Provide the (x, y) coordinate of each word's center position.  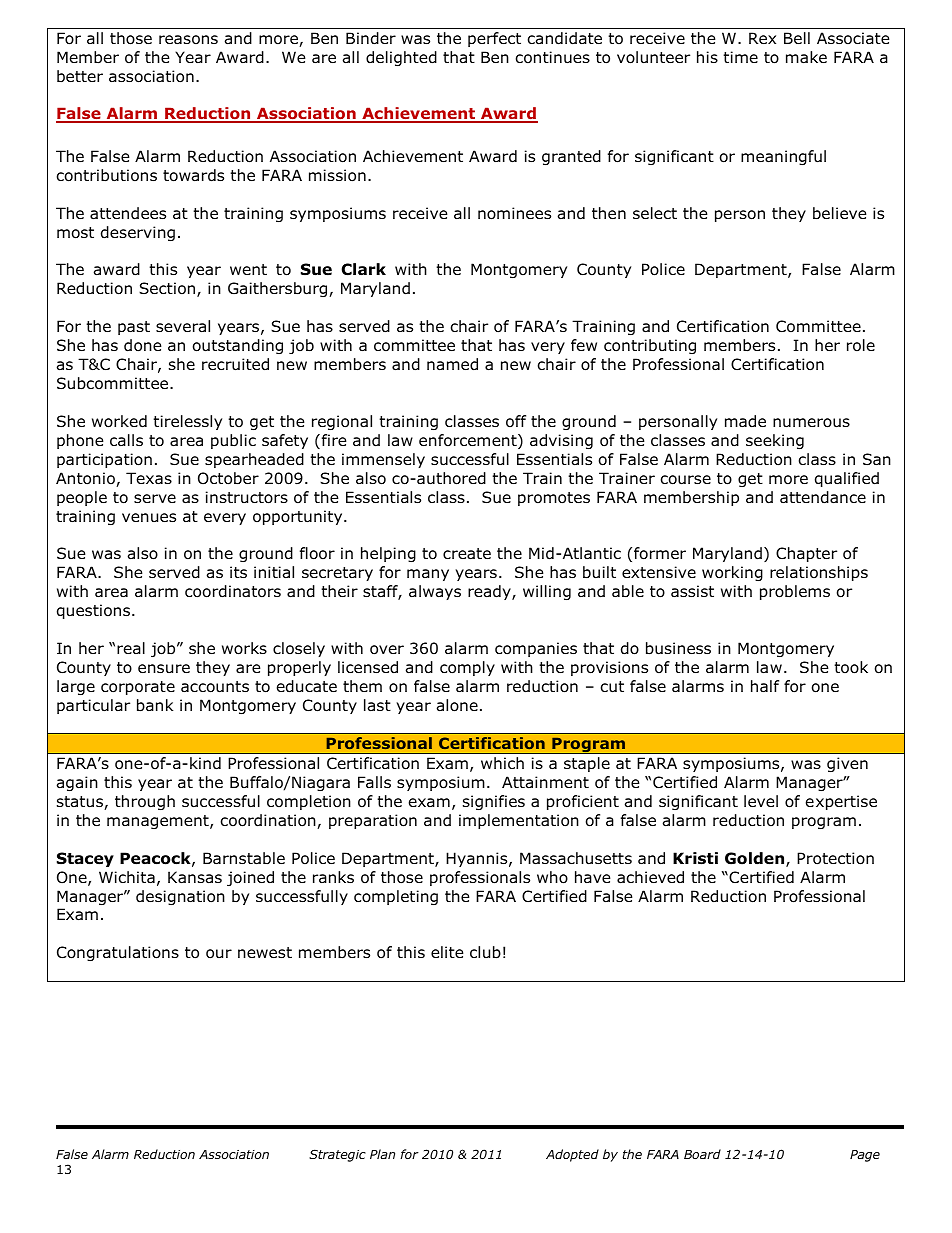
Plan (382, 1154)
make (806, 57)
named (452, 364)
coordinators (233, 591)
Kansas (195, 877)
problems (795, 592)
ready (490, 592)
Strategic (337, 1155)
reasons (188, 40)
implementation (519, 821)
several (183, 326)
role (861, 345)
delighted (401, 58)
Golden (756, 859)
